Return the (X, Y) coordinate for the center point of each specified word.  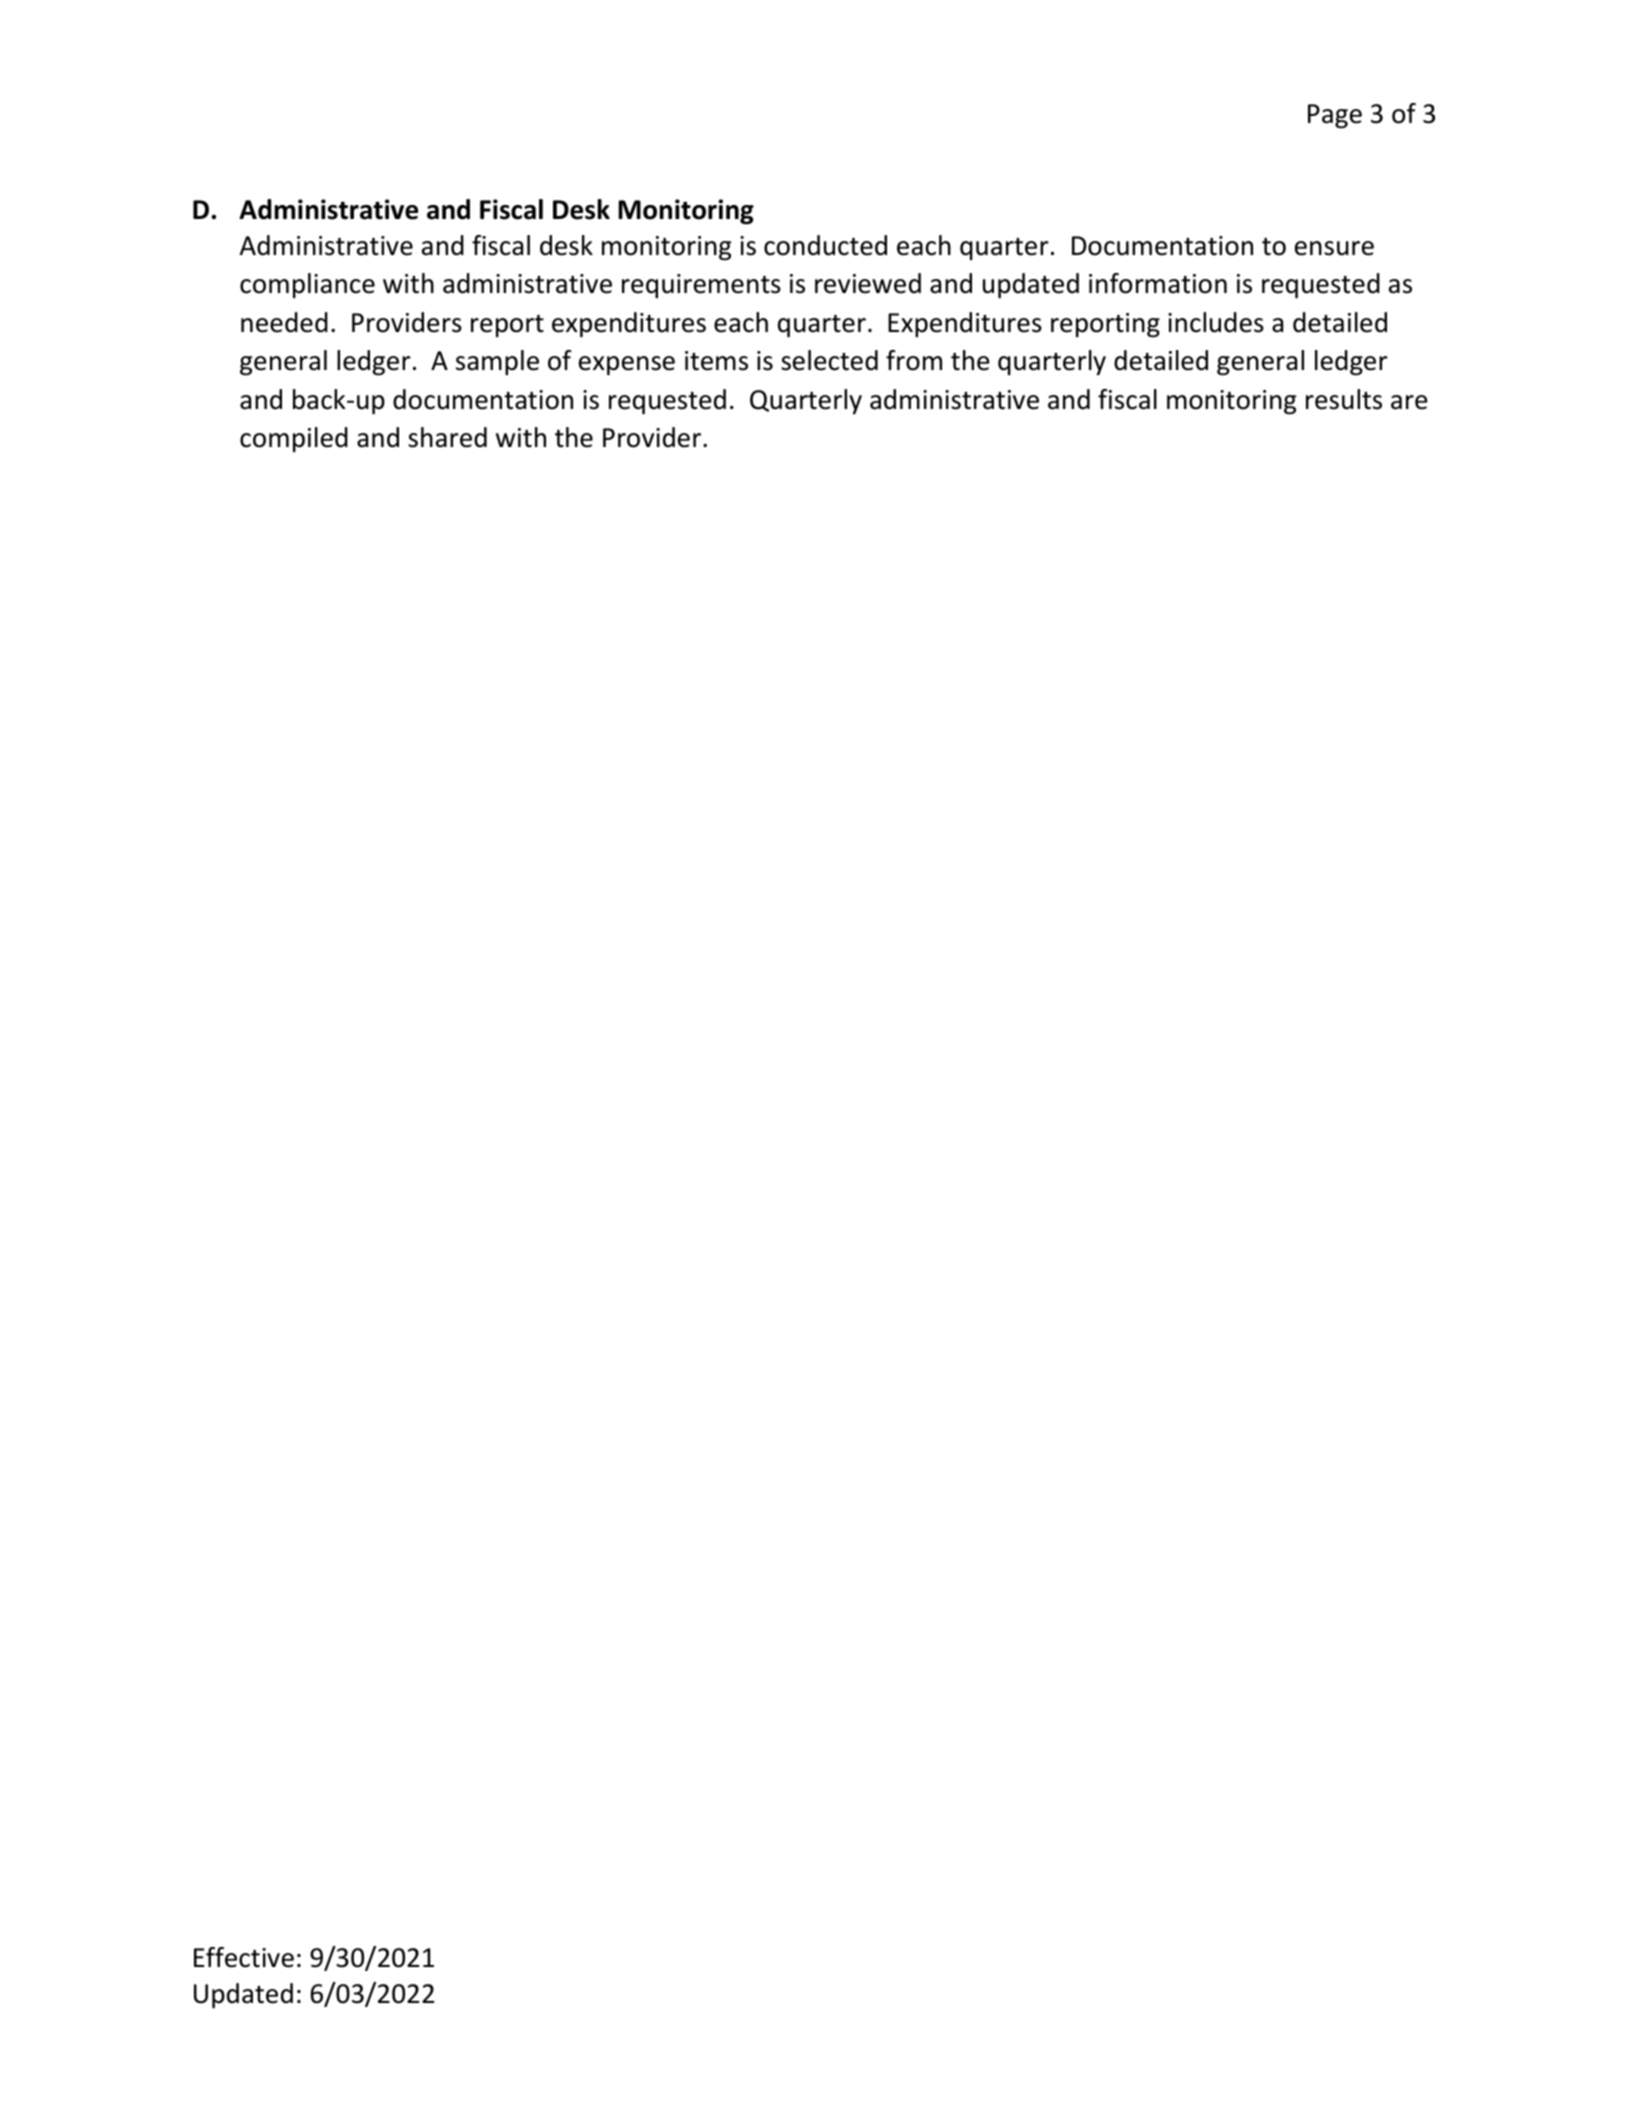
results (1344, 399)
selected (829, 360)
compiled (294, 439)
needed (284, 322)
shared (447, 437)
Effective (244, 1957)
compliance (307, 285)
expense (627, 366)
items (716, 361)
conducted (825, 245)
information (1158, 283)
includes (1216, 322)
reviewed (868, 283)
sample (497, 363)
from (914, 360)
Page (1335, 116)
